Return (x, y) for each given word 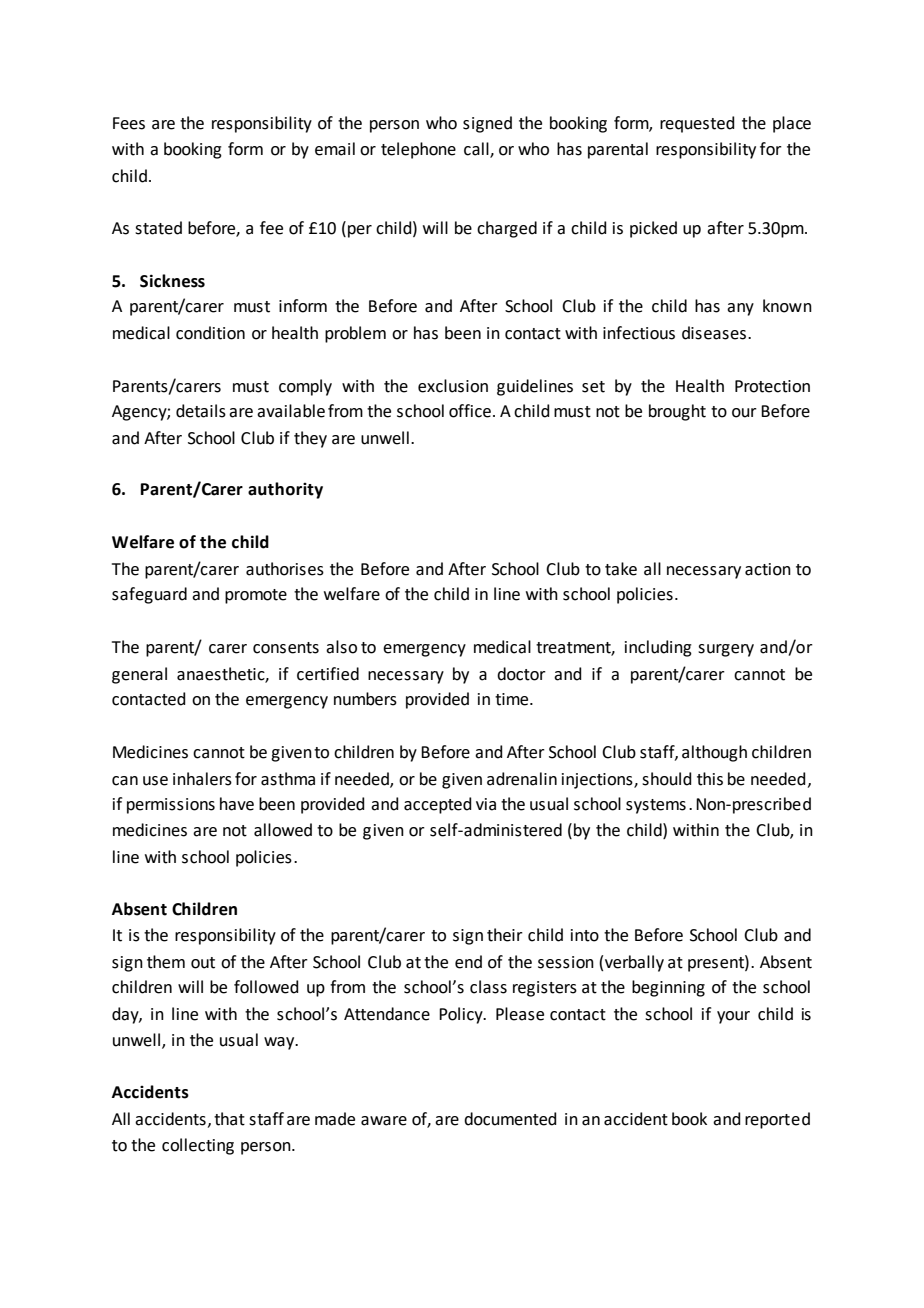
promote (256, 596)
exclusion (453, 386)
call (477, 150)
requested (697, 124)
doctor (521, 674)
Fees (129, 123)
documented (510, 1119)
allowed (283, 830)
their (505, 935)
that (229, 1119)
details (201, 411)
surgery (726, 650)
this (710, 779)
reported (777, 1120)
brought (677, 412)
